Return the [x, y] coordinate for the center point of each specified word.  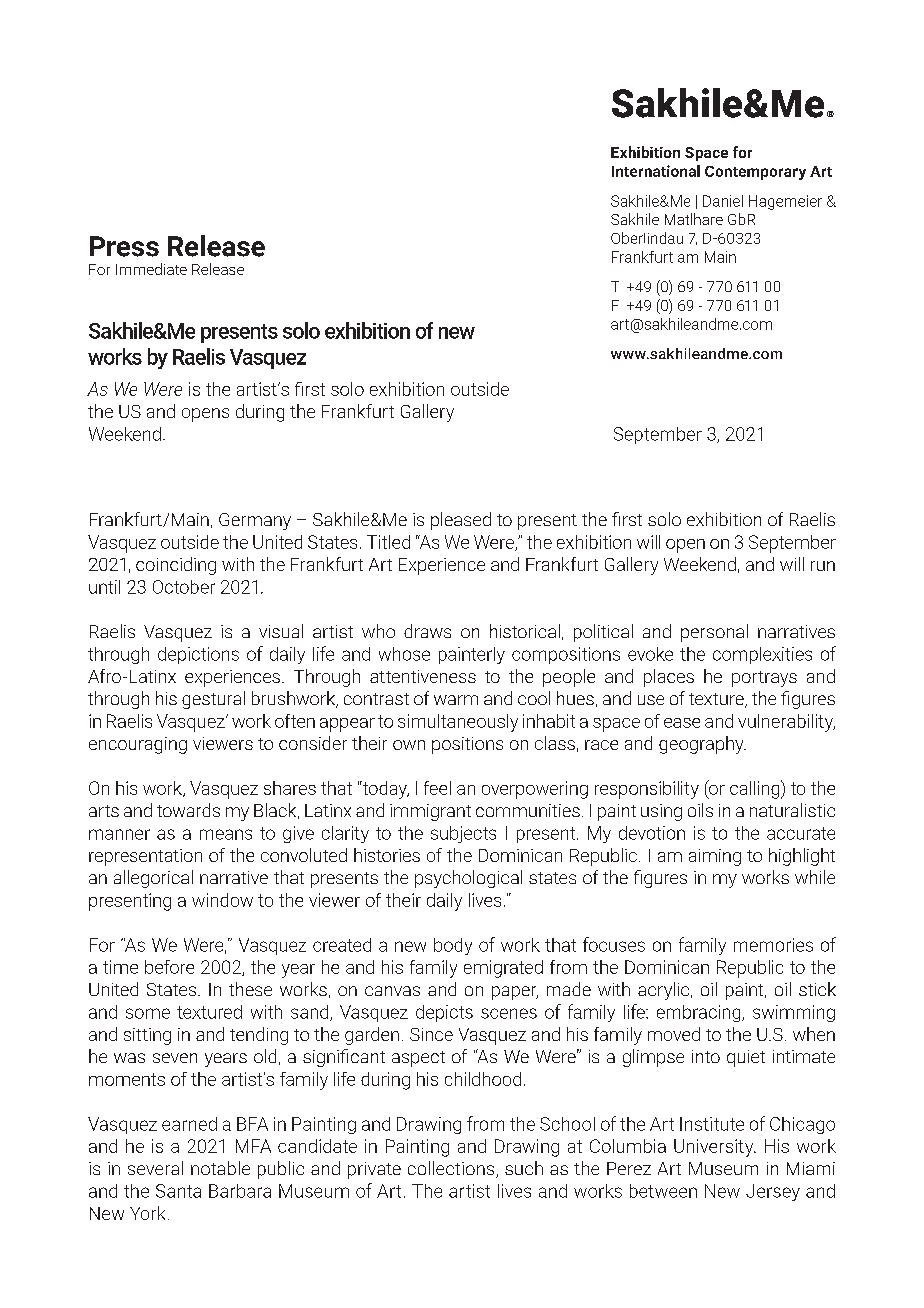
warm [456, 700]
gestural [213, 700]
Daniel [723, 201]
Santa [178, 1191]
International [656, 171]
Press [124, 246]
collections [452, 1169]
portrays [764, 679]
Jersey [773, 1192]
